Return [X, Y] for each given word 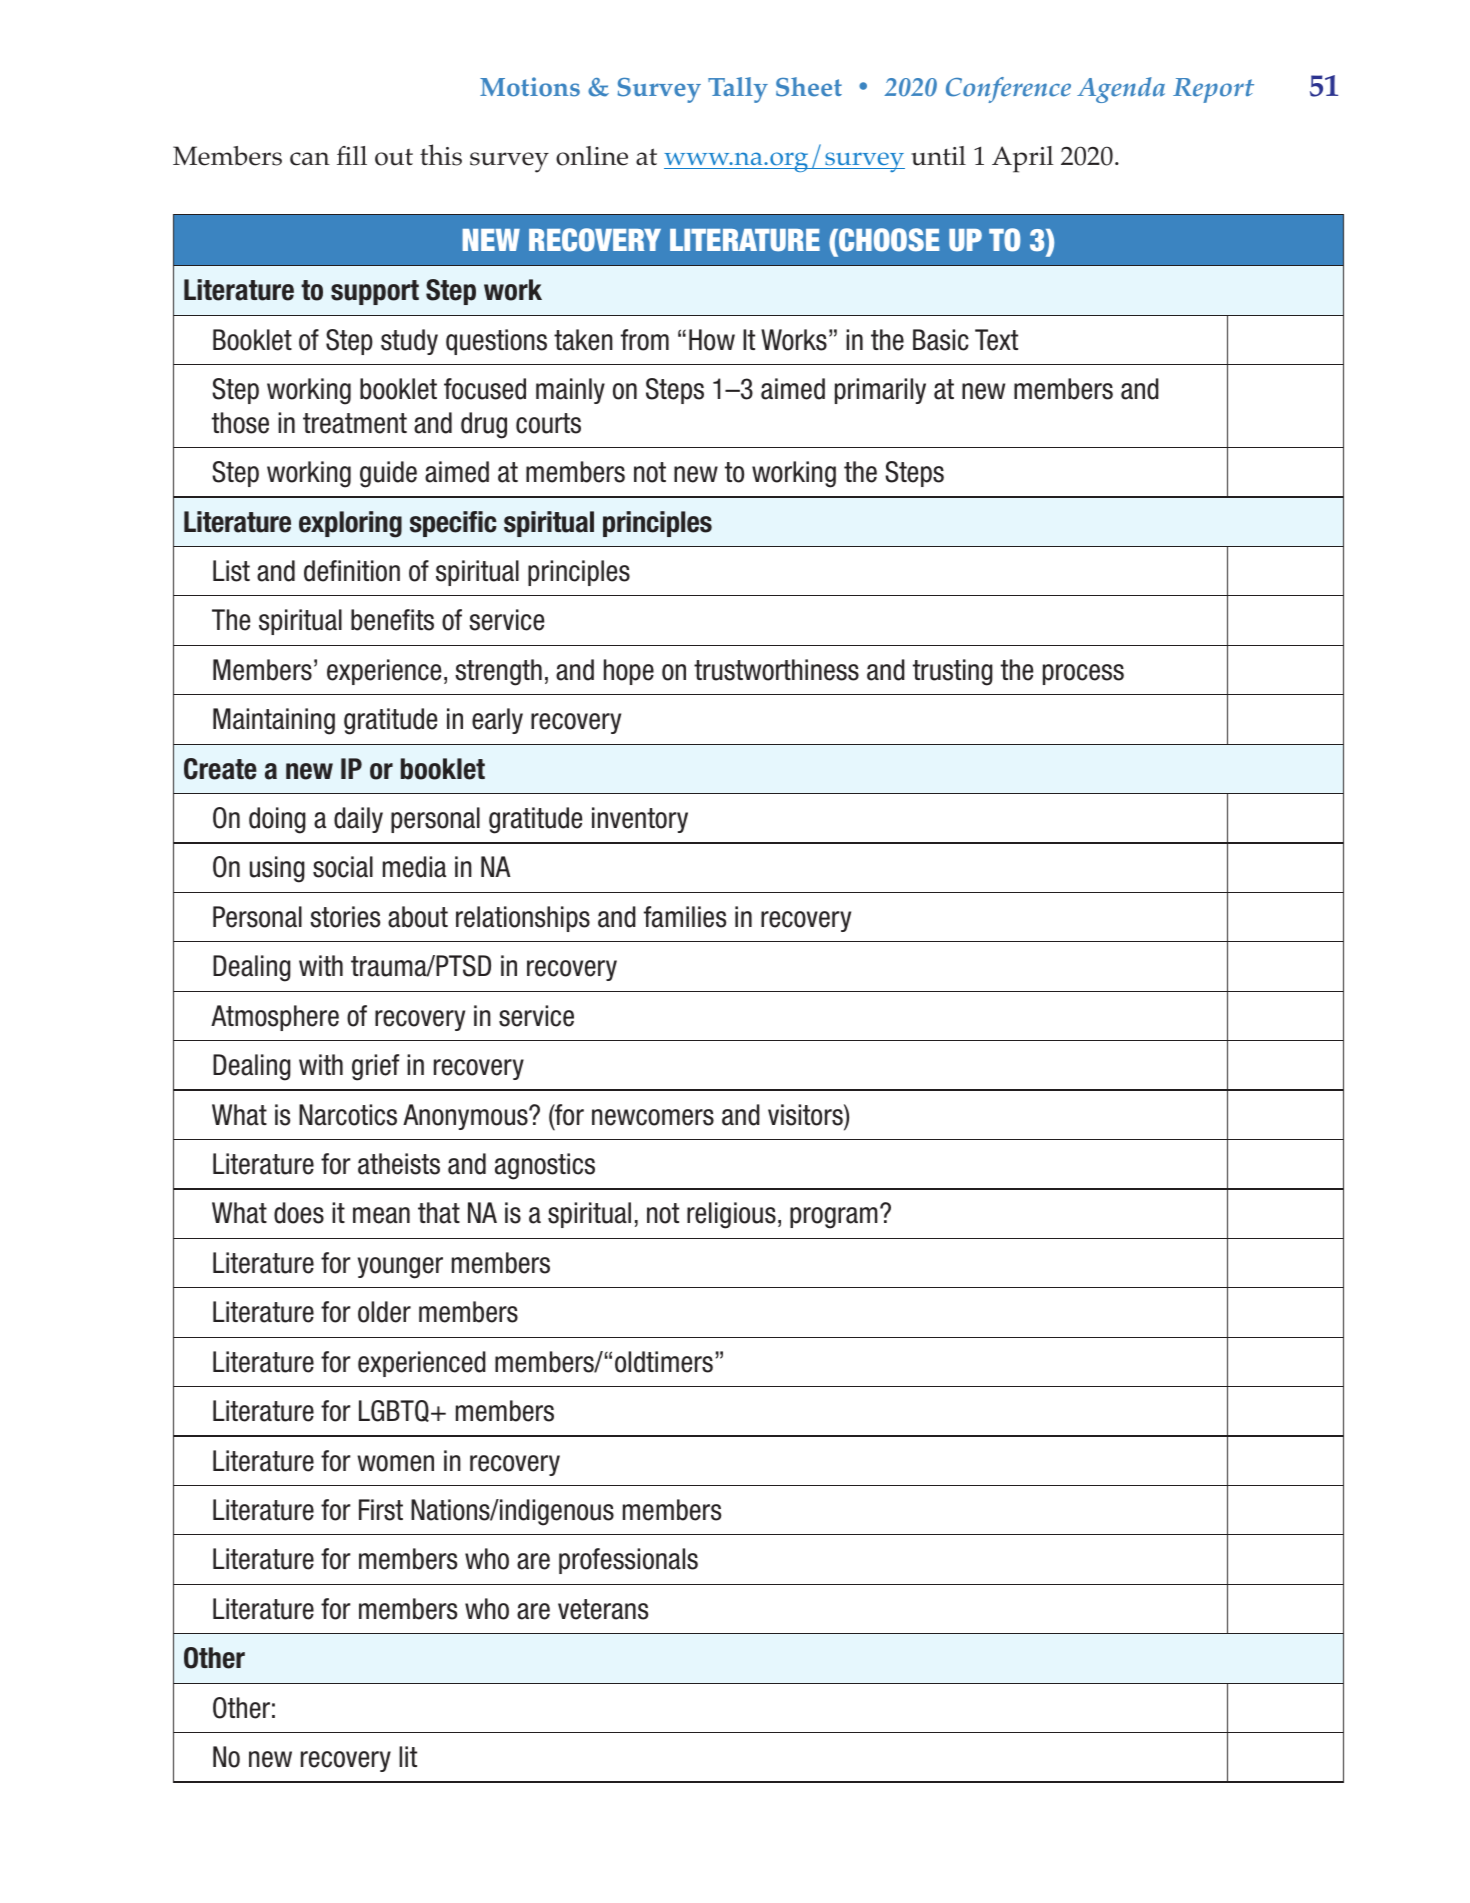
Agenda [1121, 90]
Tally [738, 90]
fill [352, 155]
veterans [603, 1609]
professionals [628, 1561]
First [381, 1510]
